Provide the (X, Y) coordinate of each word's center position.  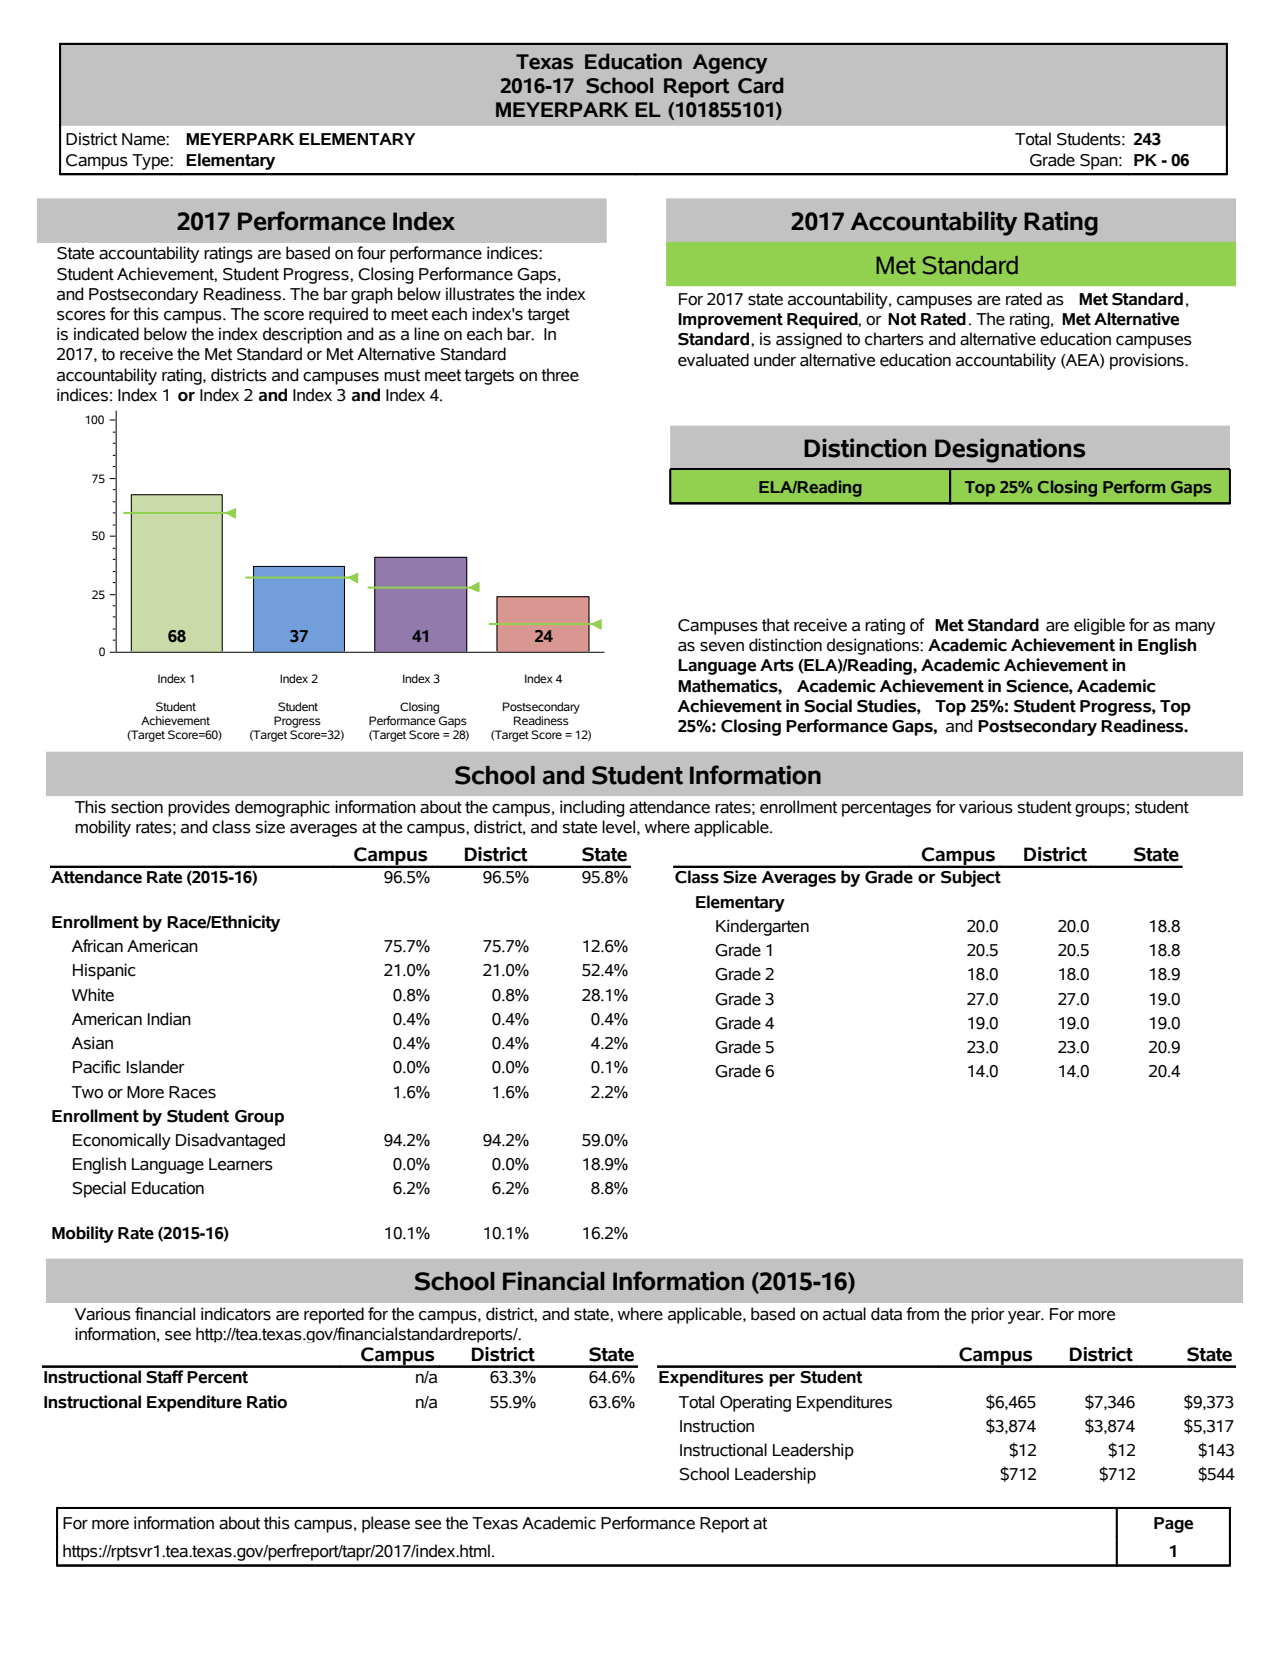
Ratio (267, 1402)
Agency (730, 64)
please (386, 1524)
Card (761, 85)
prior (988, 1315)
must (402, 375)
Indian (169, 1019)
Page (1173, 1525)
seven (722, 647)
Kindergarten (762, 927)
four (371, 253)
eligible (1099, 626)
